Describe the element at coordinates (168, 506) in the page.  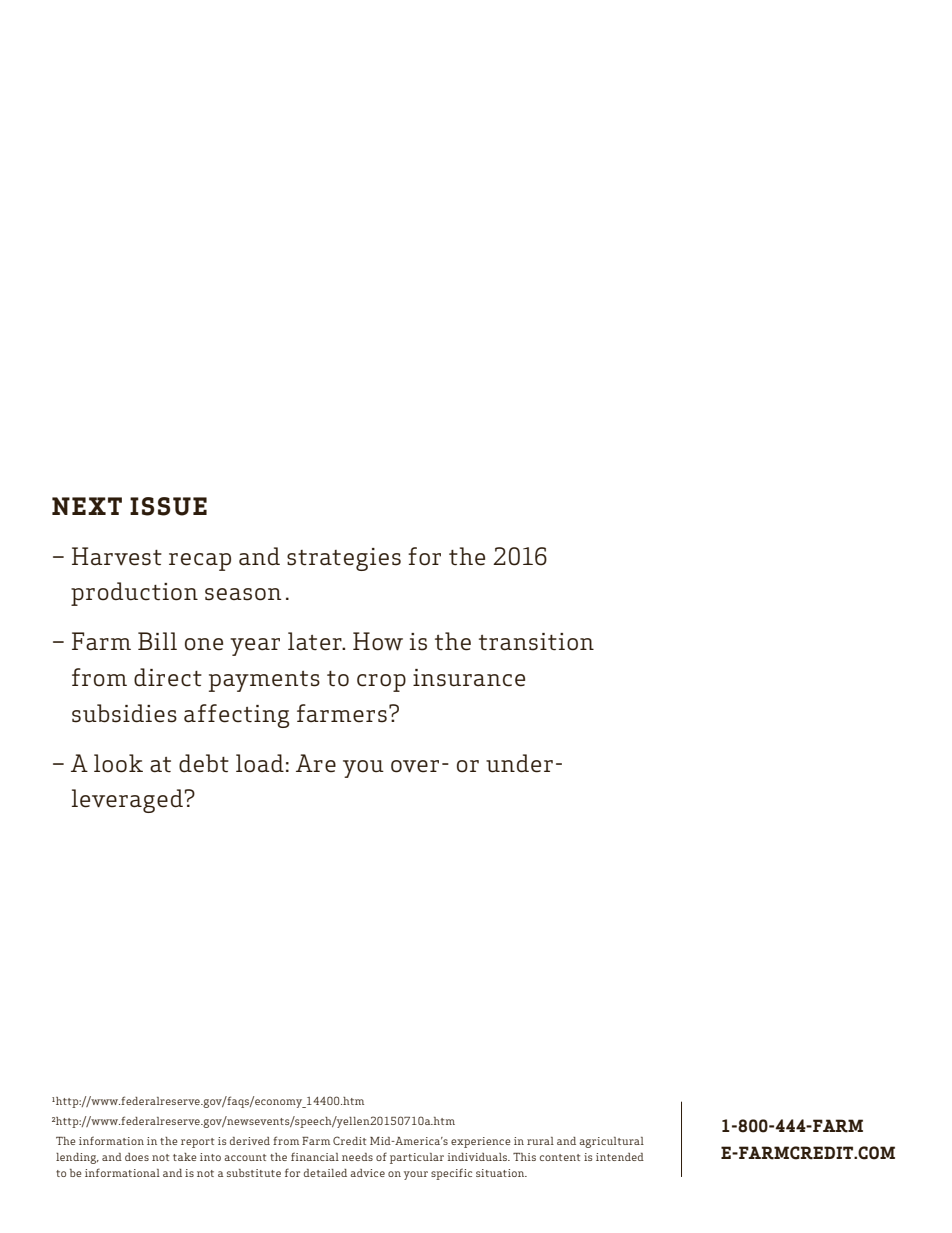
I see `ISSUE` at that location.
